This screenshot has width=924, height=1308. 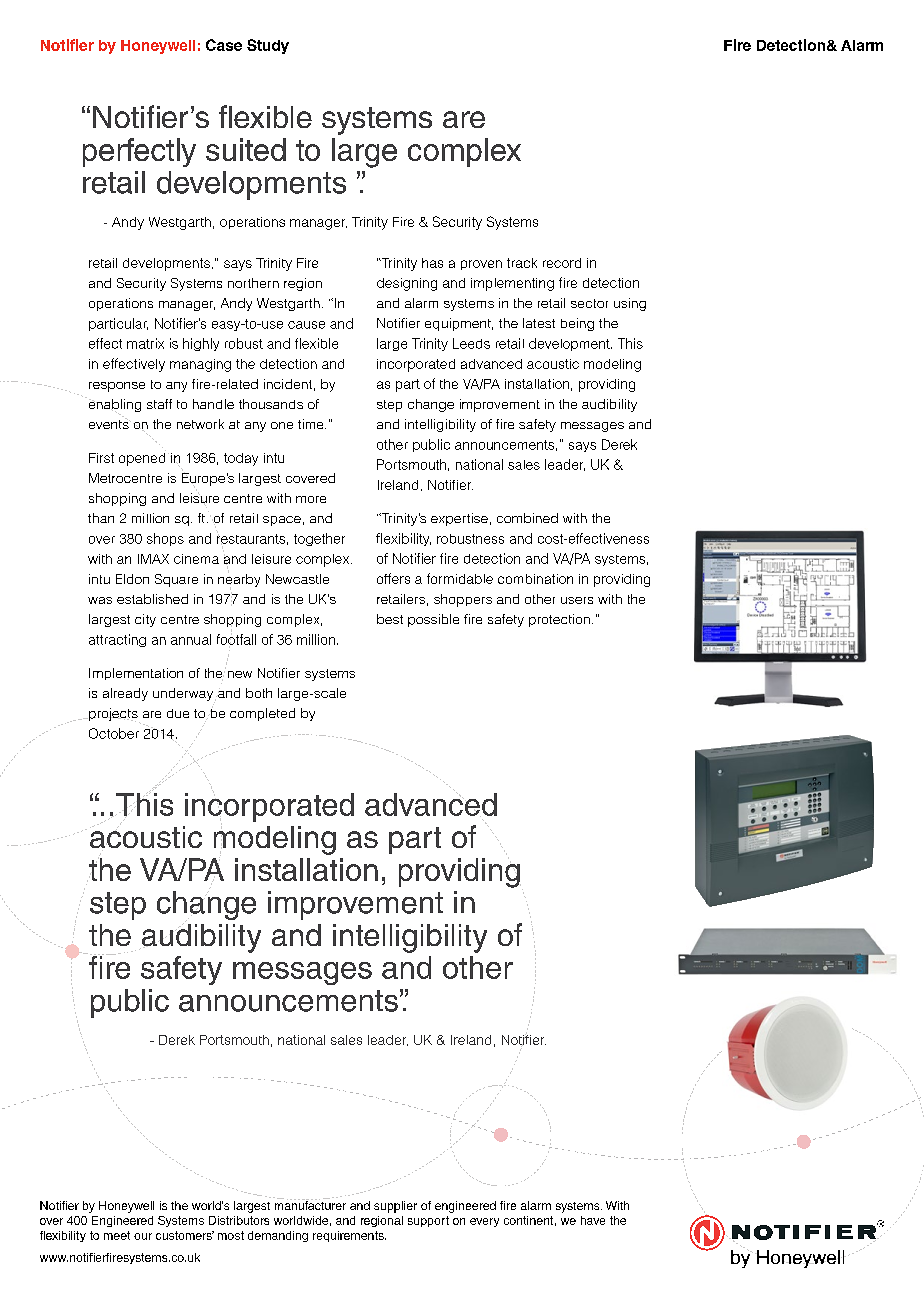 What do you see at coordinates (268, 46) in the screenshot?
I see `Study` at bounding box center [268, 46].
